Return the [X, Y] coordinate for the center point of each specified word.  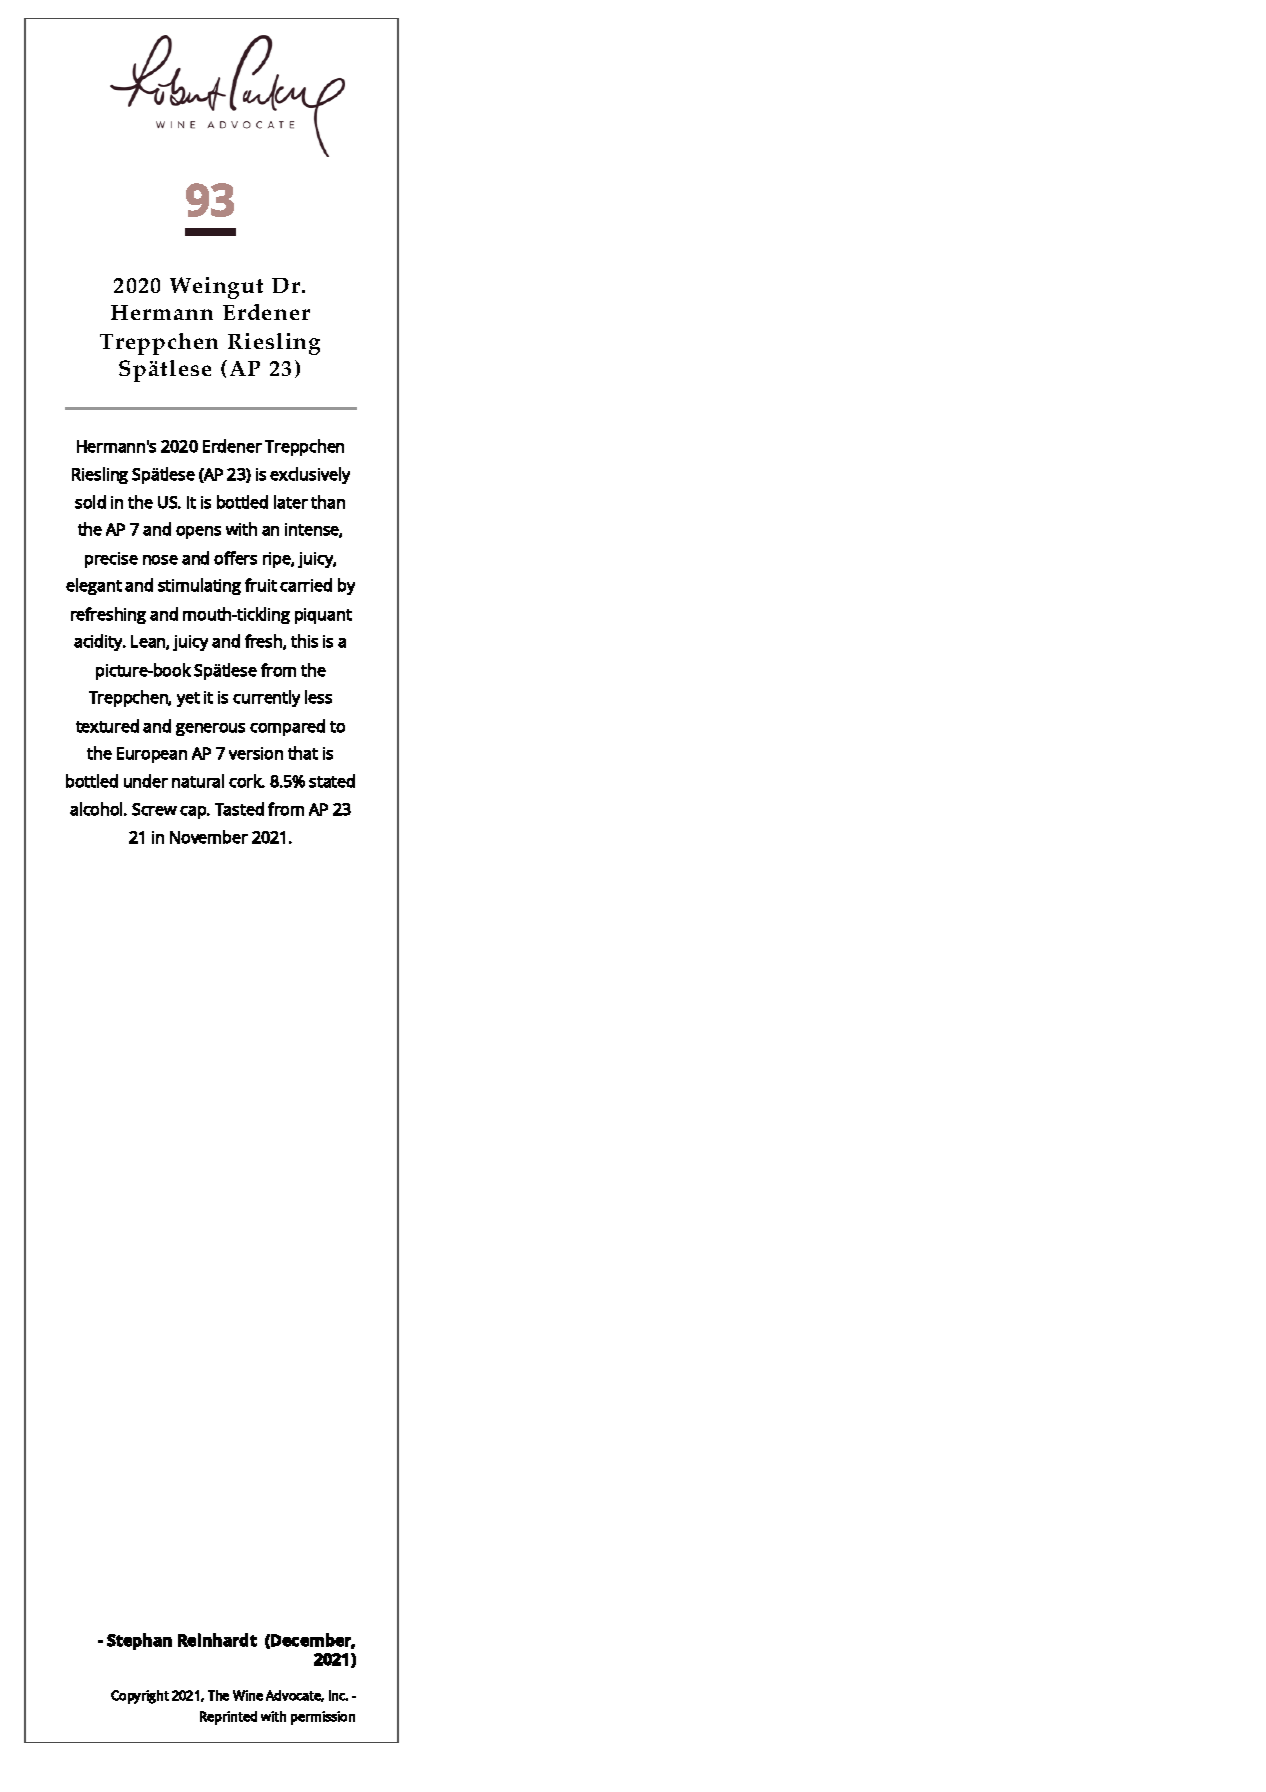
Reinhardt [217, 1640]
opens [198, 532]
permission [323, 1718]
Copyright [140, 1697]
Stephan [139, 1641]
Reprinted [228, 1718]
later [291, 502]
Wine [248, 1695]
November [209, 837]
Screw [154, 809]
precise [111, 560]
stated [332, 781]
